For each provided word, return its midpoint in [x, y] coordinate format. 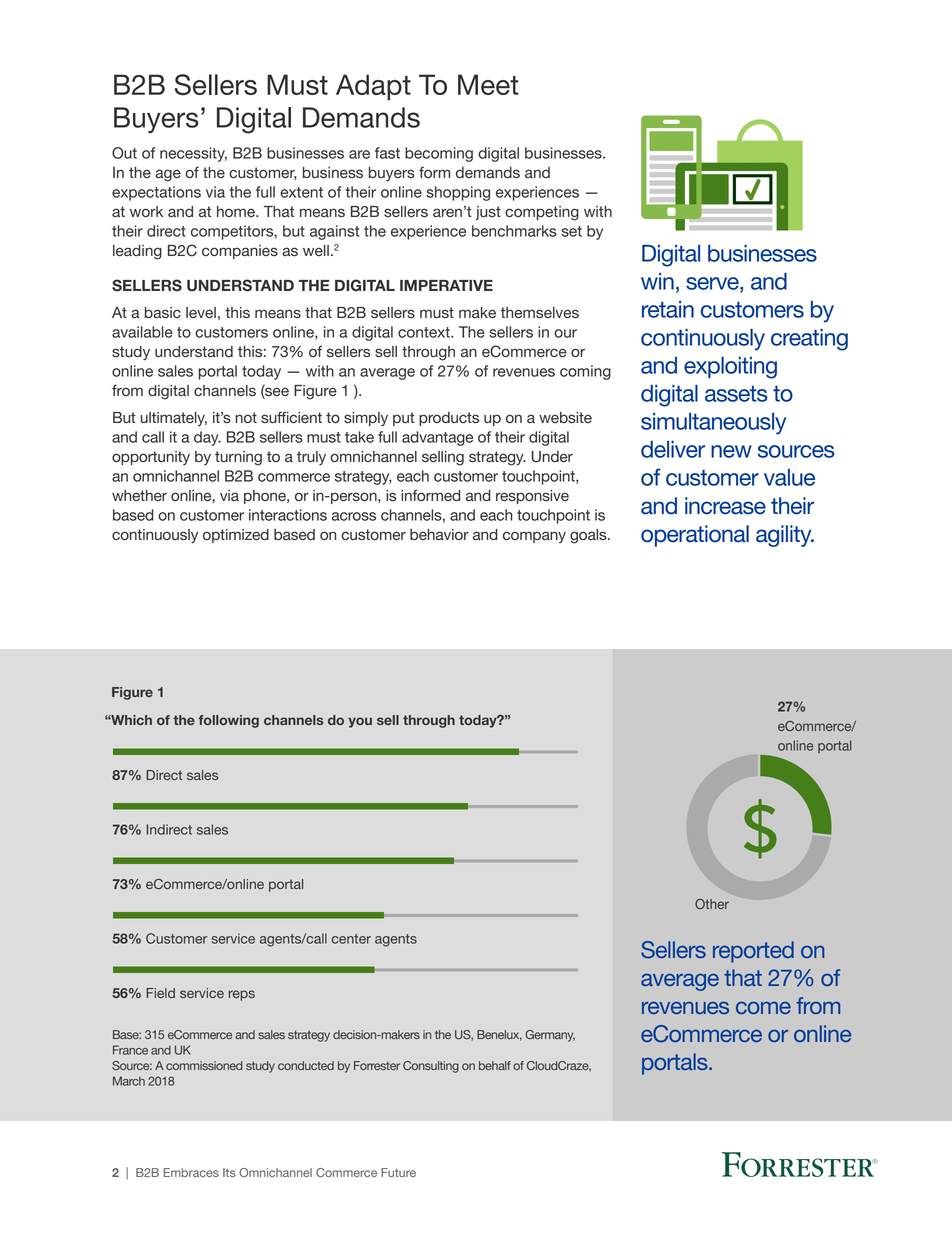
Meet [488, 84]
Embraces [191, 1172]
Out [124, 153]
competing [542, 213]
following [228, 721]
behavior [439, 535]
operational [695, 536]
